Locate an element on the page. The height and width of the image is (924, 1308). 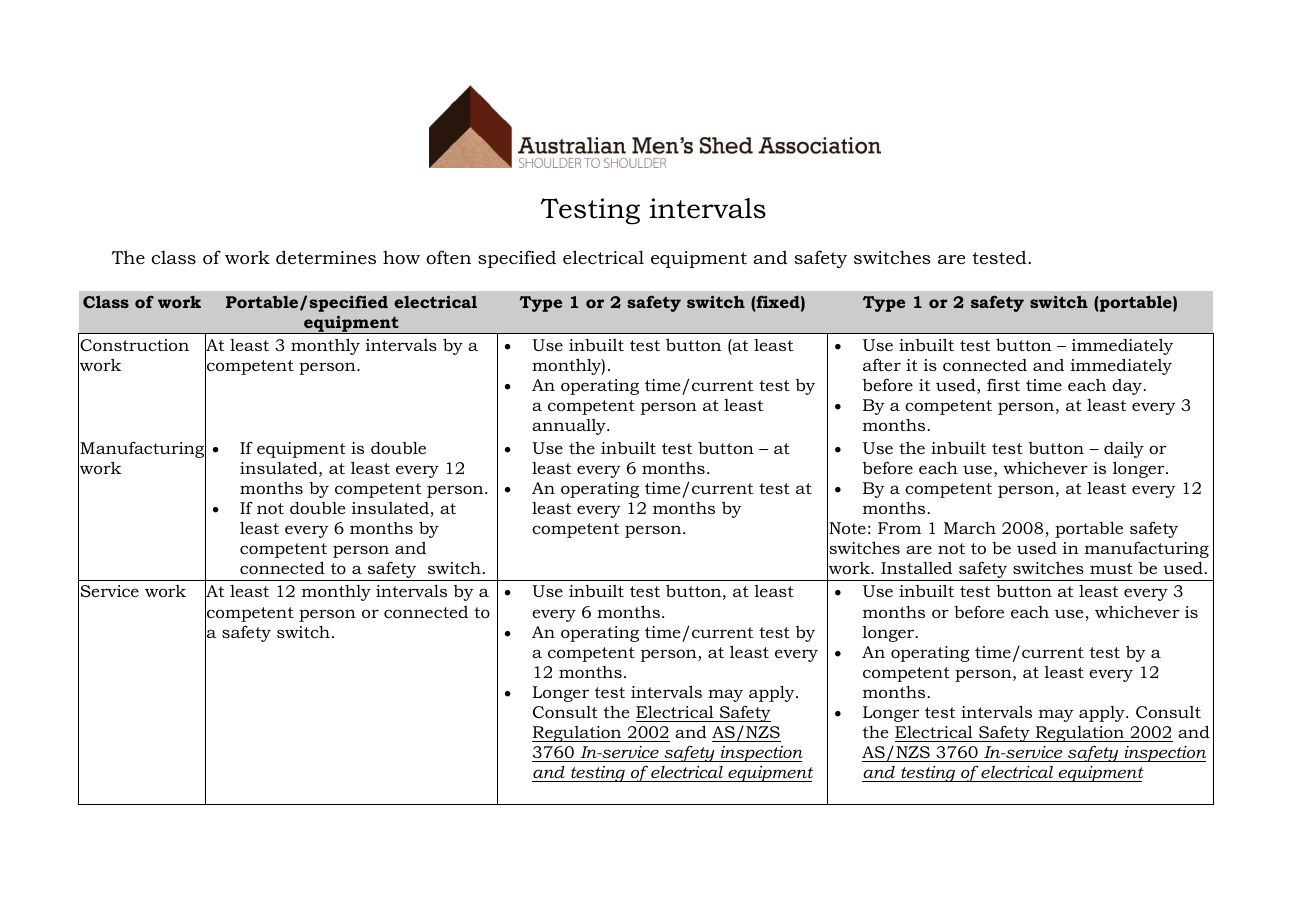
daily is located at coordinates (1124, 450).
